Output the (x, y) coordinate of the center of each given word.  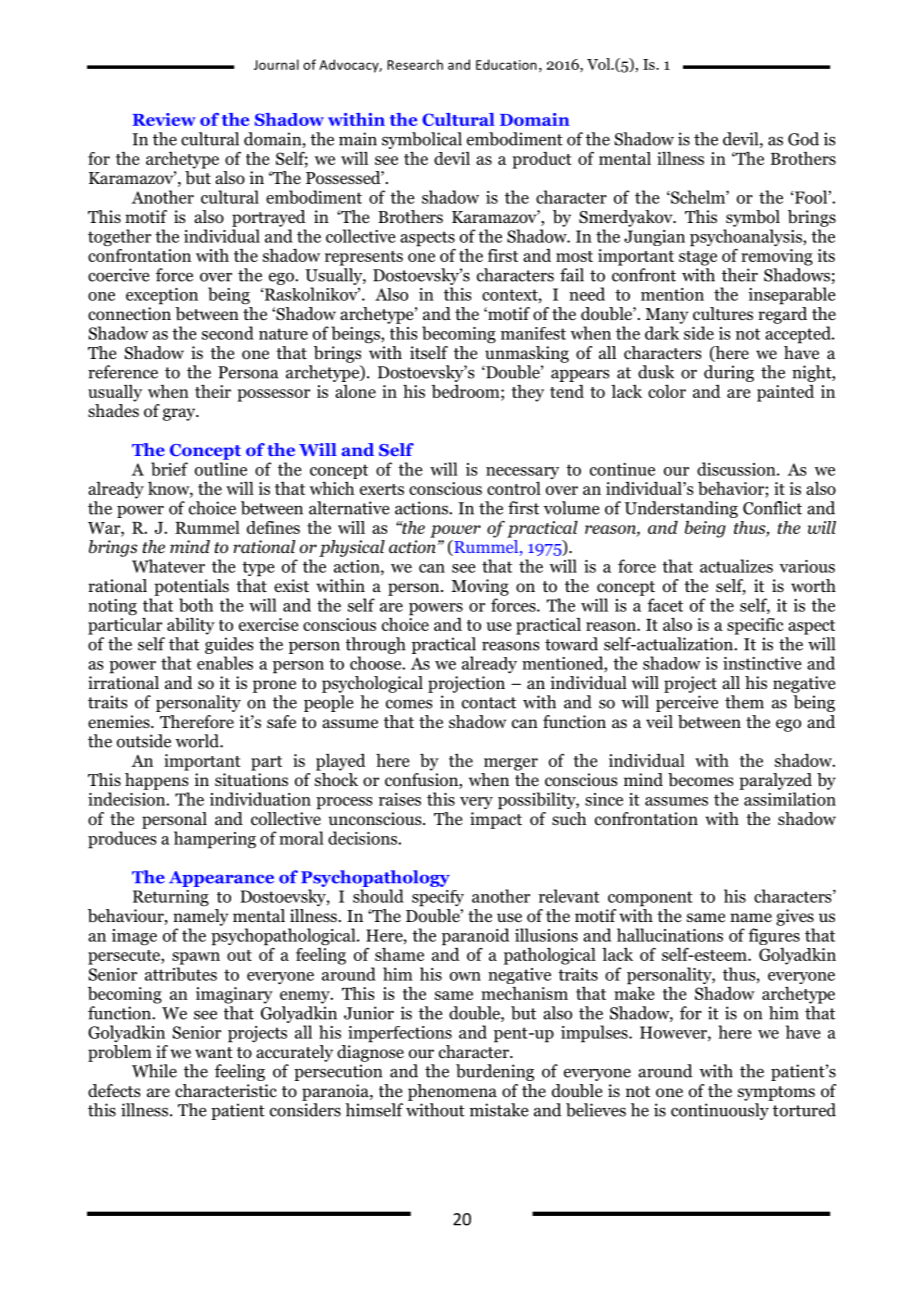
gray (180, 414)
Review (164, 119)
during (729, 373)
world (198, 741)
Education (506, 64)
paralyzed (775, 781)
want (214, 1052)
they (528, 393)
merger (511, 764)
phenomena (452, 1092)
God (803, 139)
